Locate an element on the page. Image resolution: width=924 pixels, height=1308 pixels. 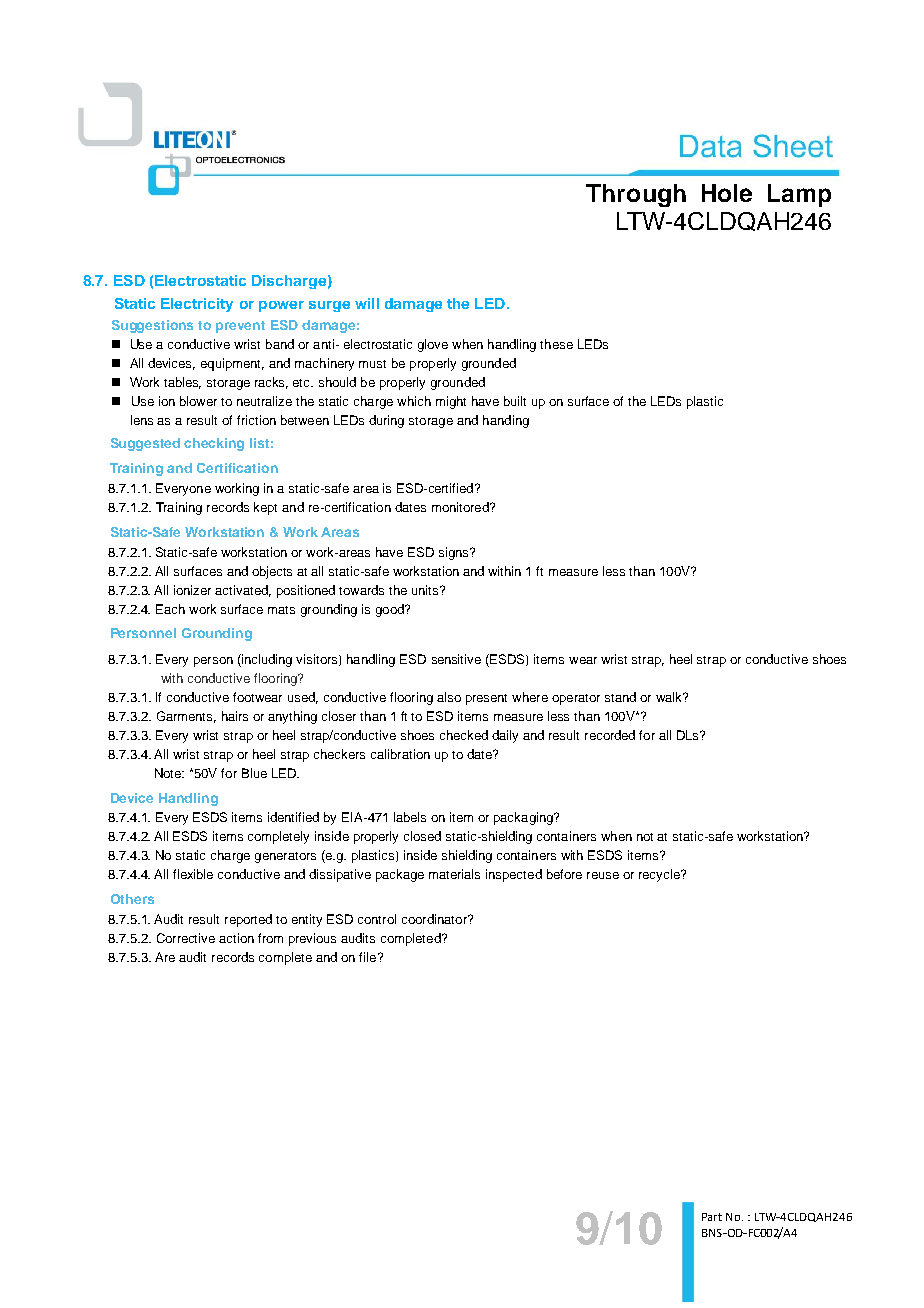
materials is located at coordinates (454, 874).
